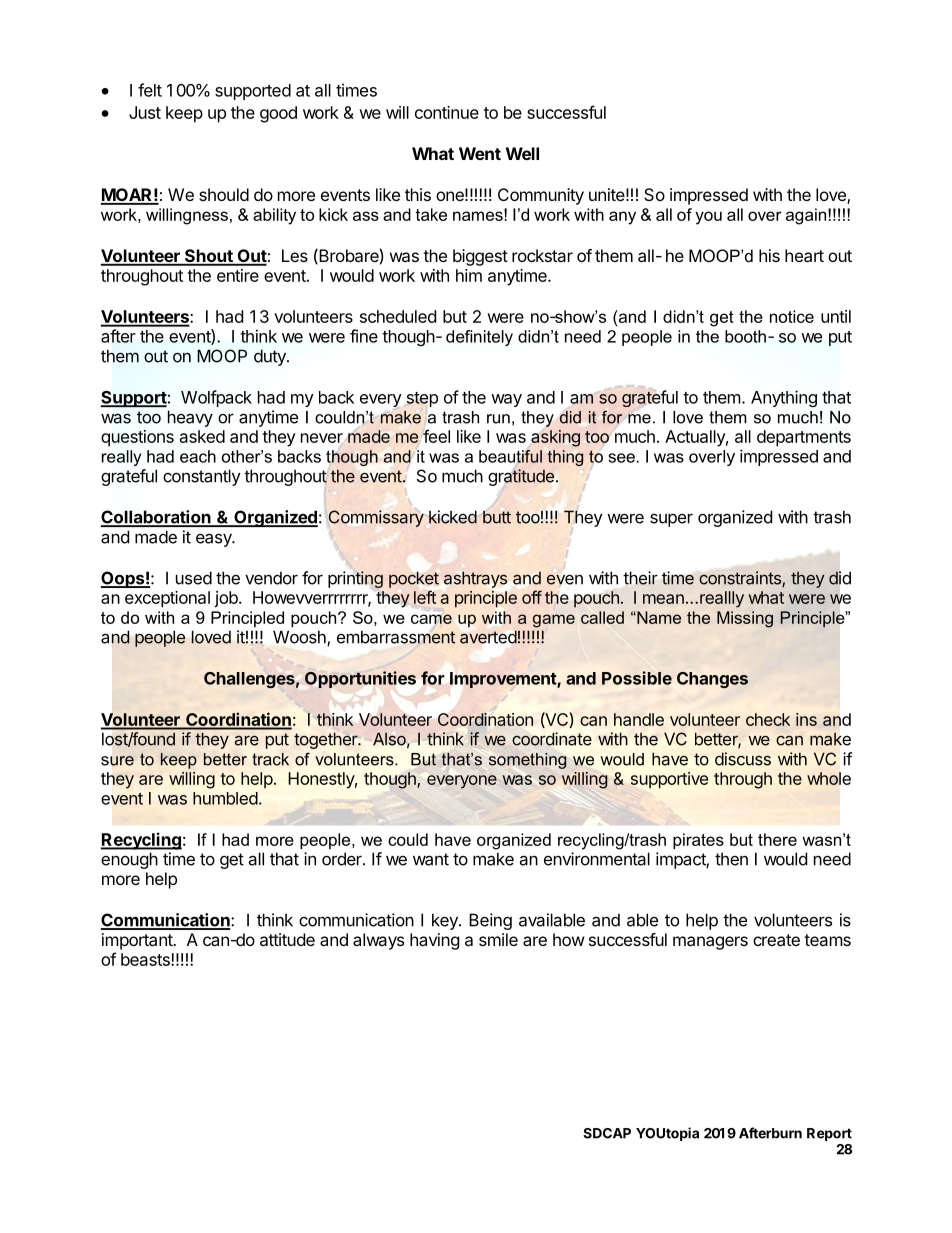 This screenshot has width=952, height=1233. Describe the element at coordinates (498, 939) in the screenshot. I see `smile` at that location.
